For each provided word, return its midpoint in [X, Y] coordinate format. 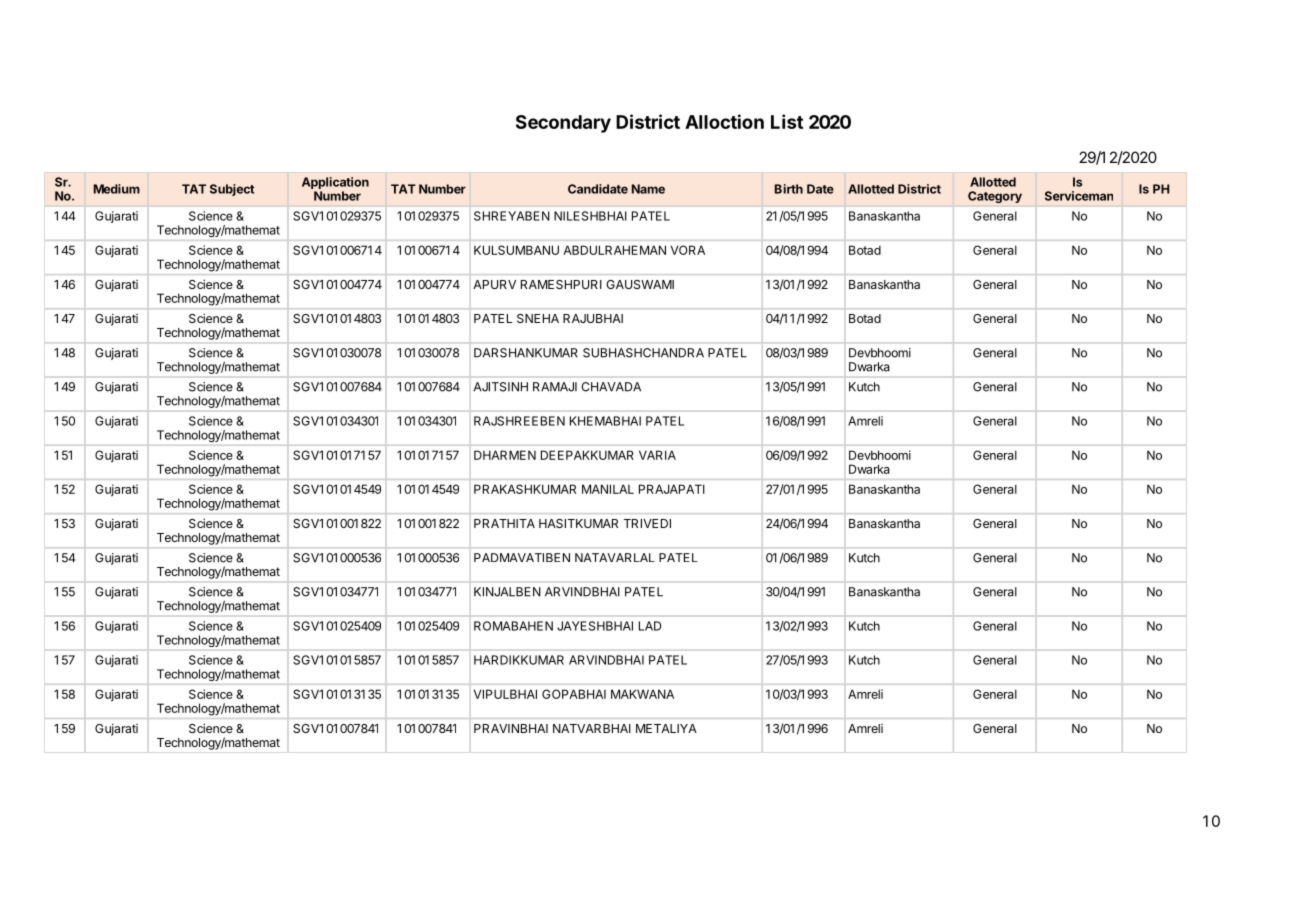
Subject [232, 190]
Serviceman [1079, 196]
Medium [117, 189]
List [787, 121]
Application [335, 184]
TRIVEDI [647, 523]
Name [648, 189]
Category [995, 197]
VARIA [657, 455]
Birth [789, 189]
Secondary [563, 124]
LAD [650, 626]
